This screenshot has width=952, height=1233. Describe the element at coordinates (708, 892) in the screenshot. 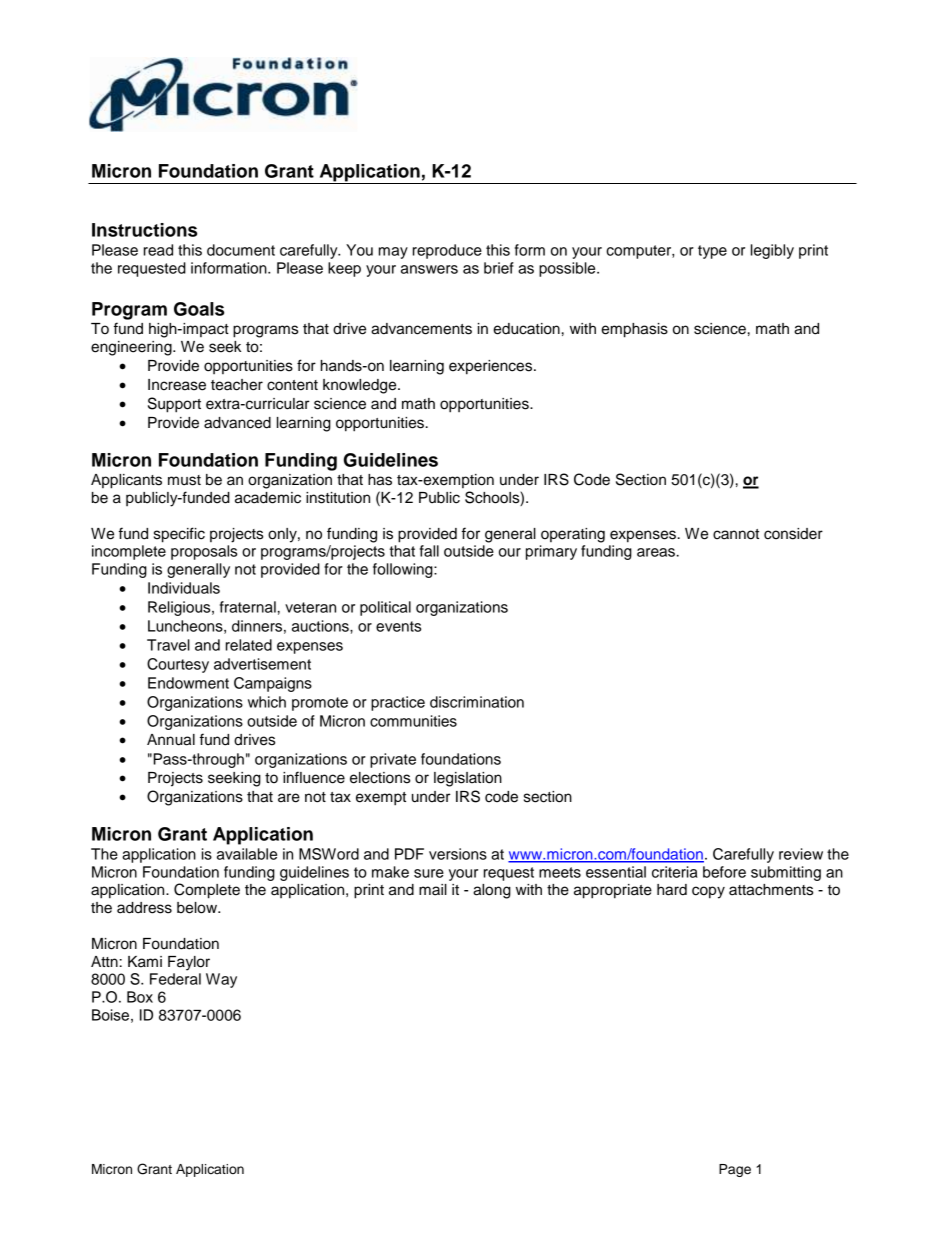

I see `copy` at that location.
